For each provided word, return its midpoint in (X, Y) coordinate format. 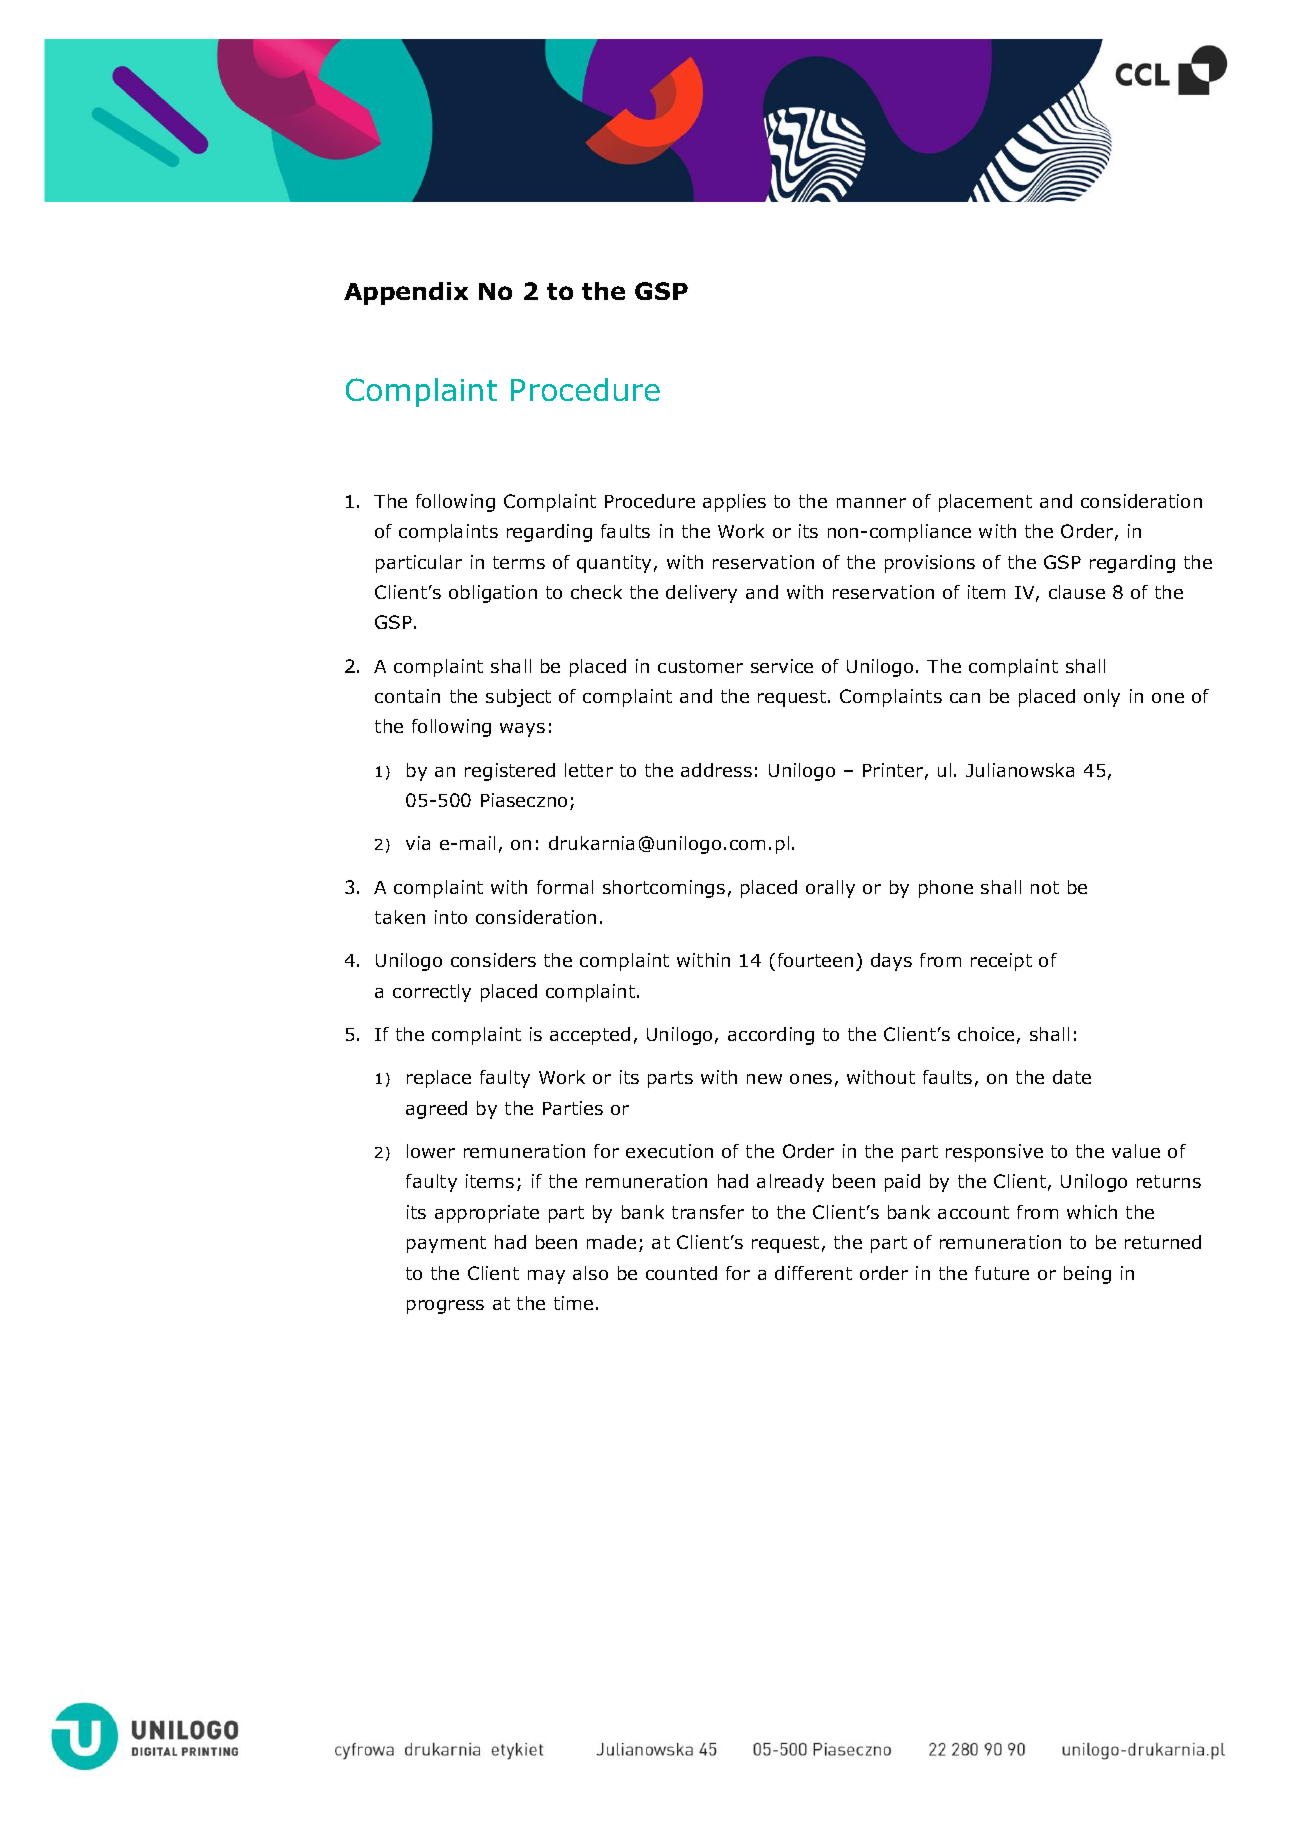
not (1045, 887)
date (1072, 1077)
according (771, 1036)
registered (510, 772)
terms (519, 562)
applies (734, 503)
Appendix (406, 293)
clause (1077, 592)
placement (985, 503)
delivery (701, 594)
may (546, 1277)
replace (439, 1079)
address (716, 770)
